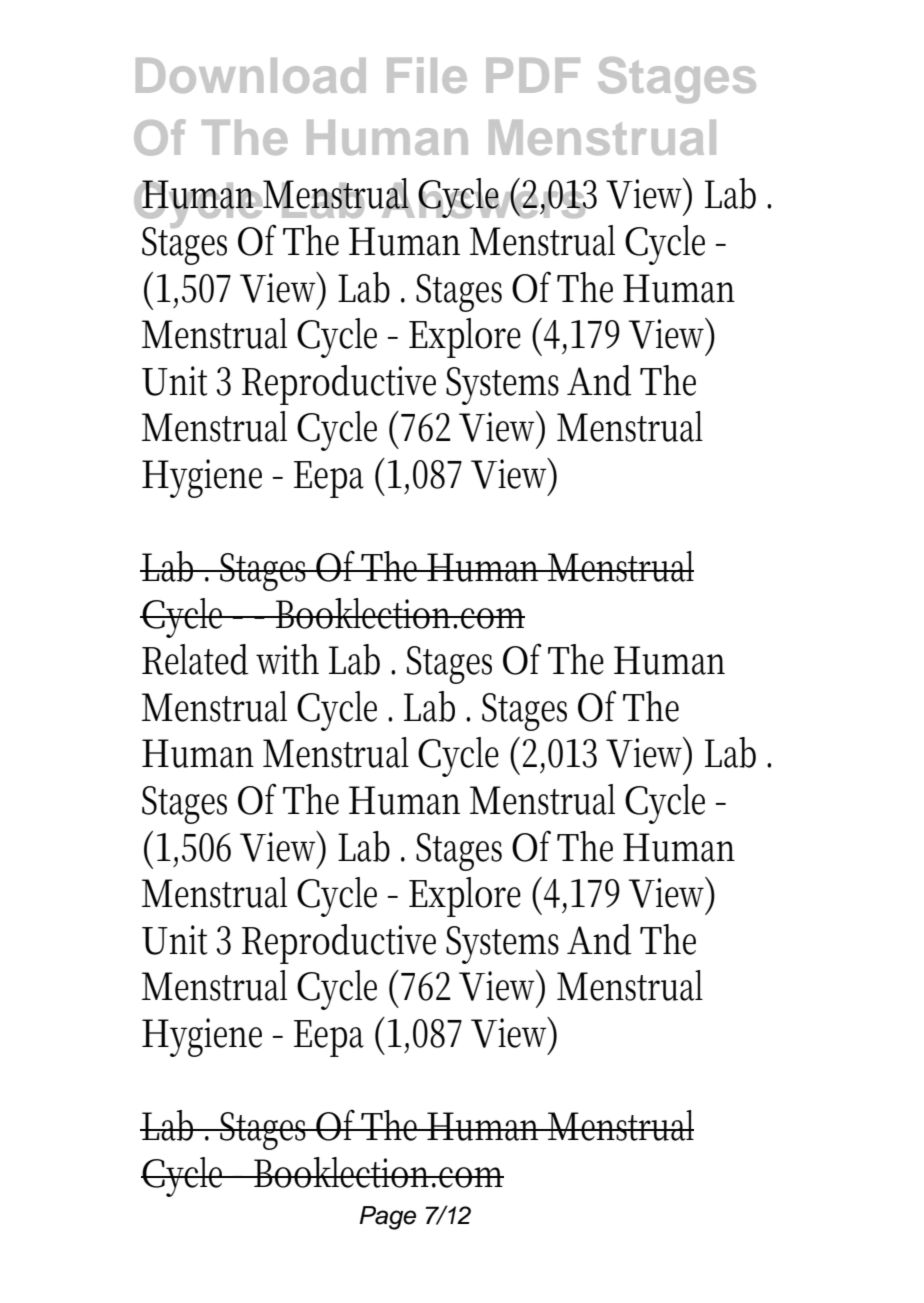  Describe the element at coordinates (287, 659) in the screenshot. I see `with` at that location.
